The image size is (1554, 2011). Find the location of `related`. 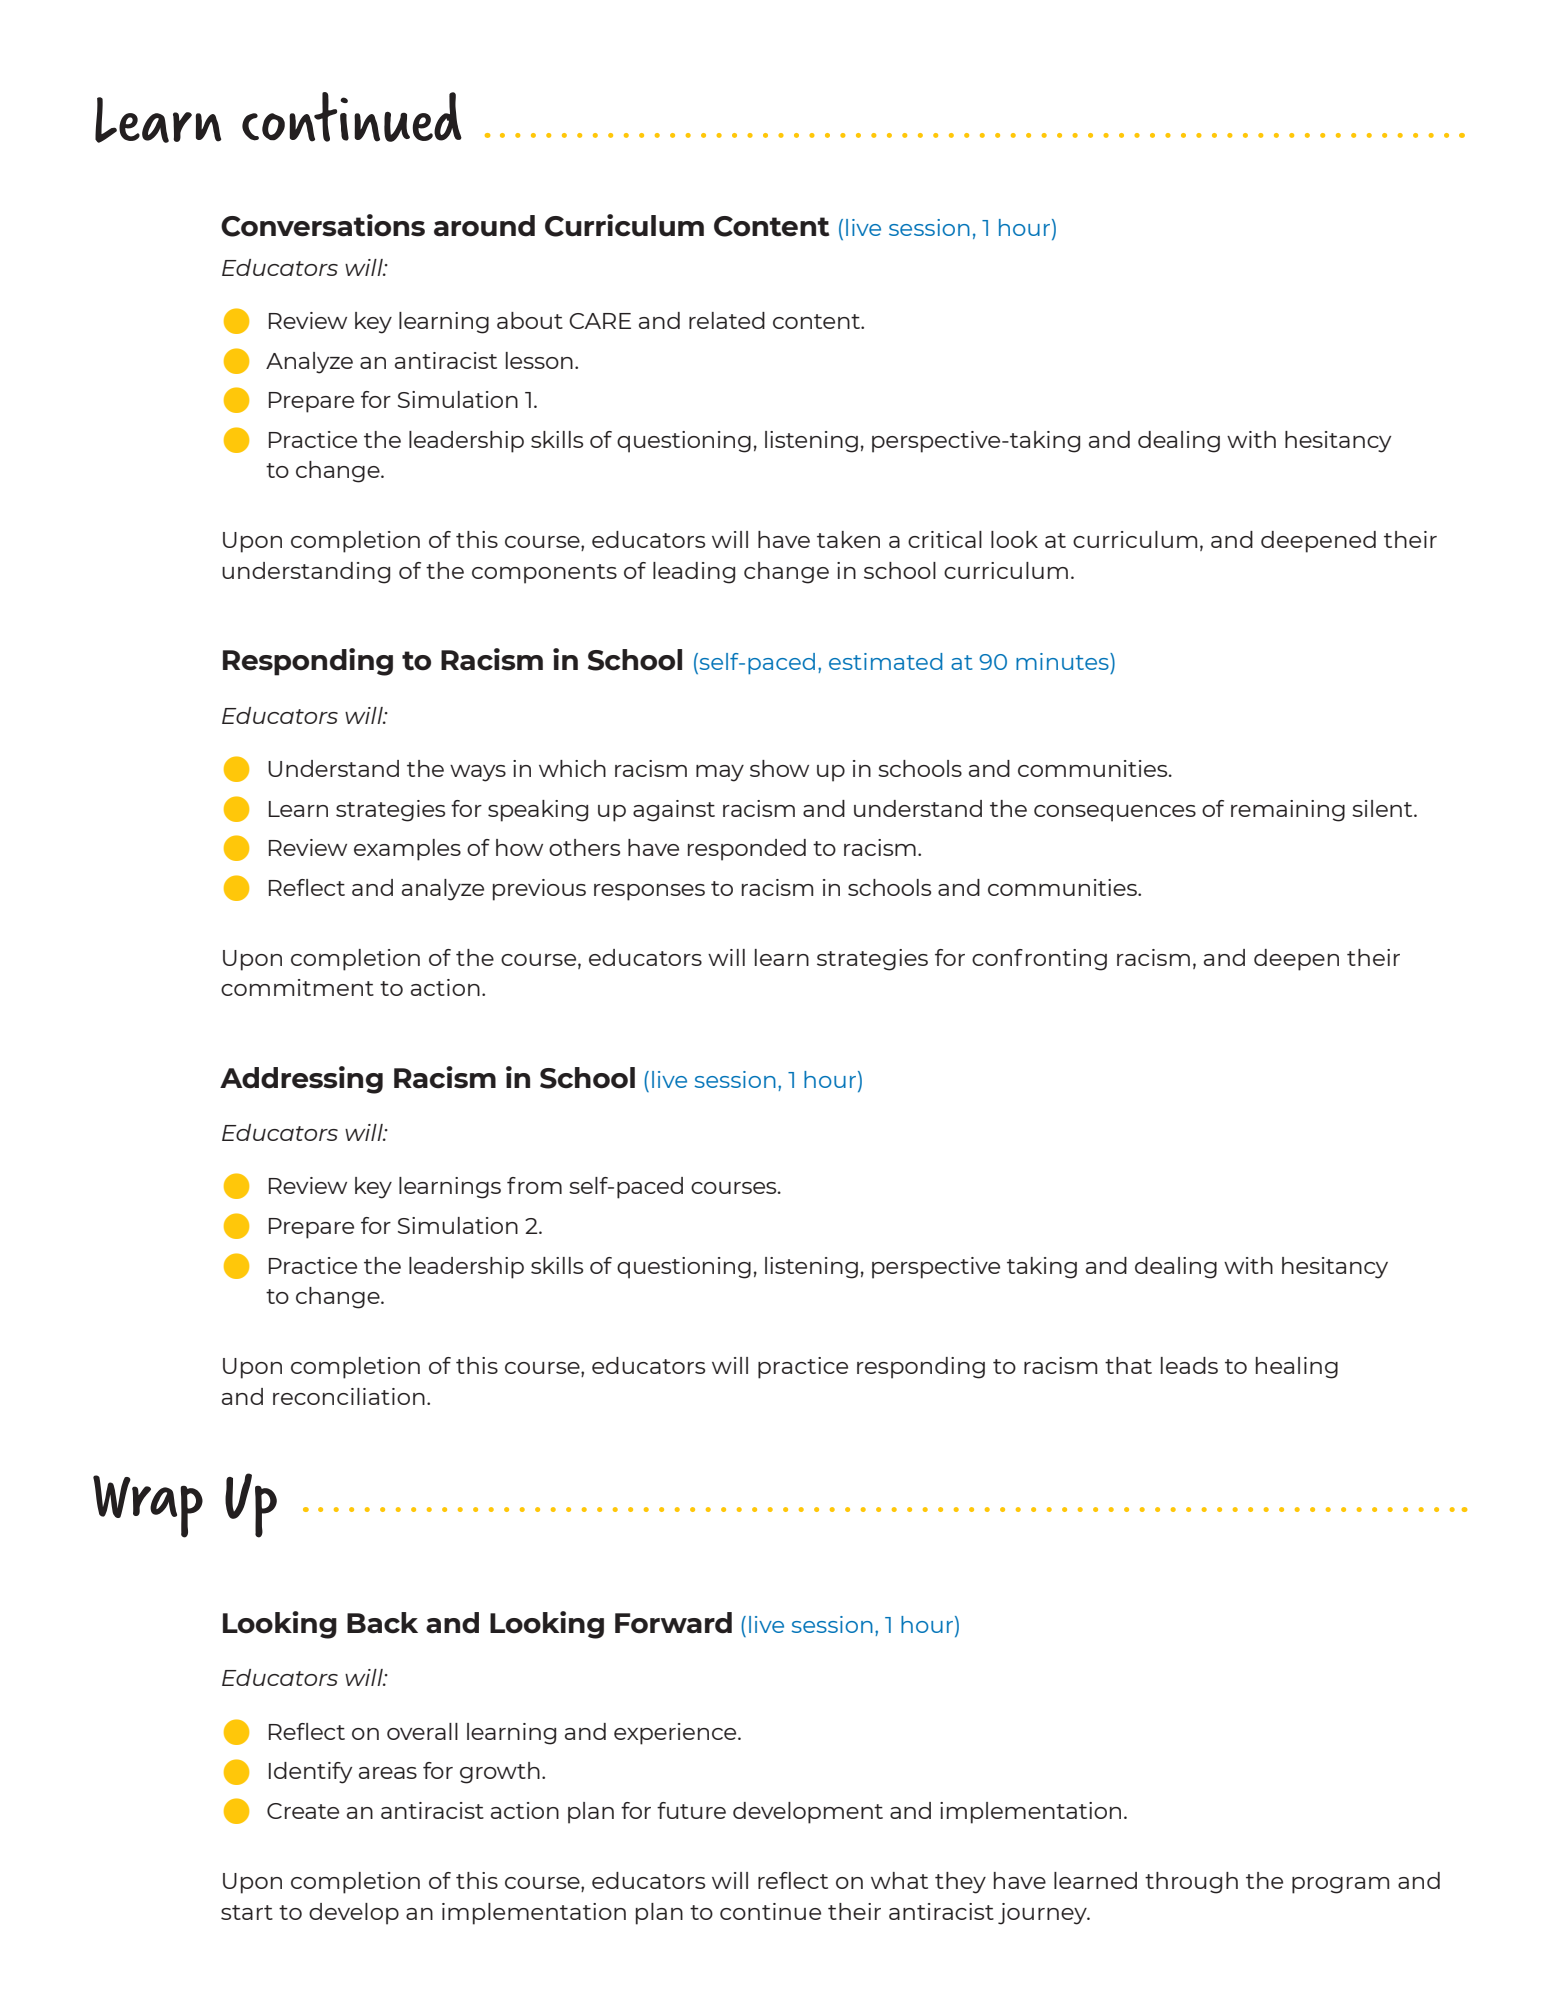

related is located at coordinates (727, 320).
